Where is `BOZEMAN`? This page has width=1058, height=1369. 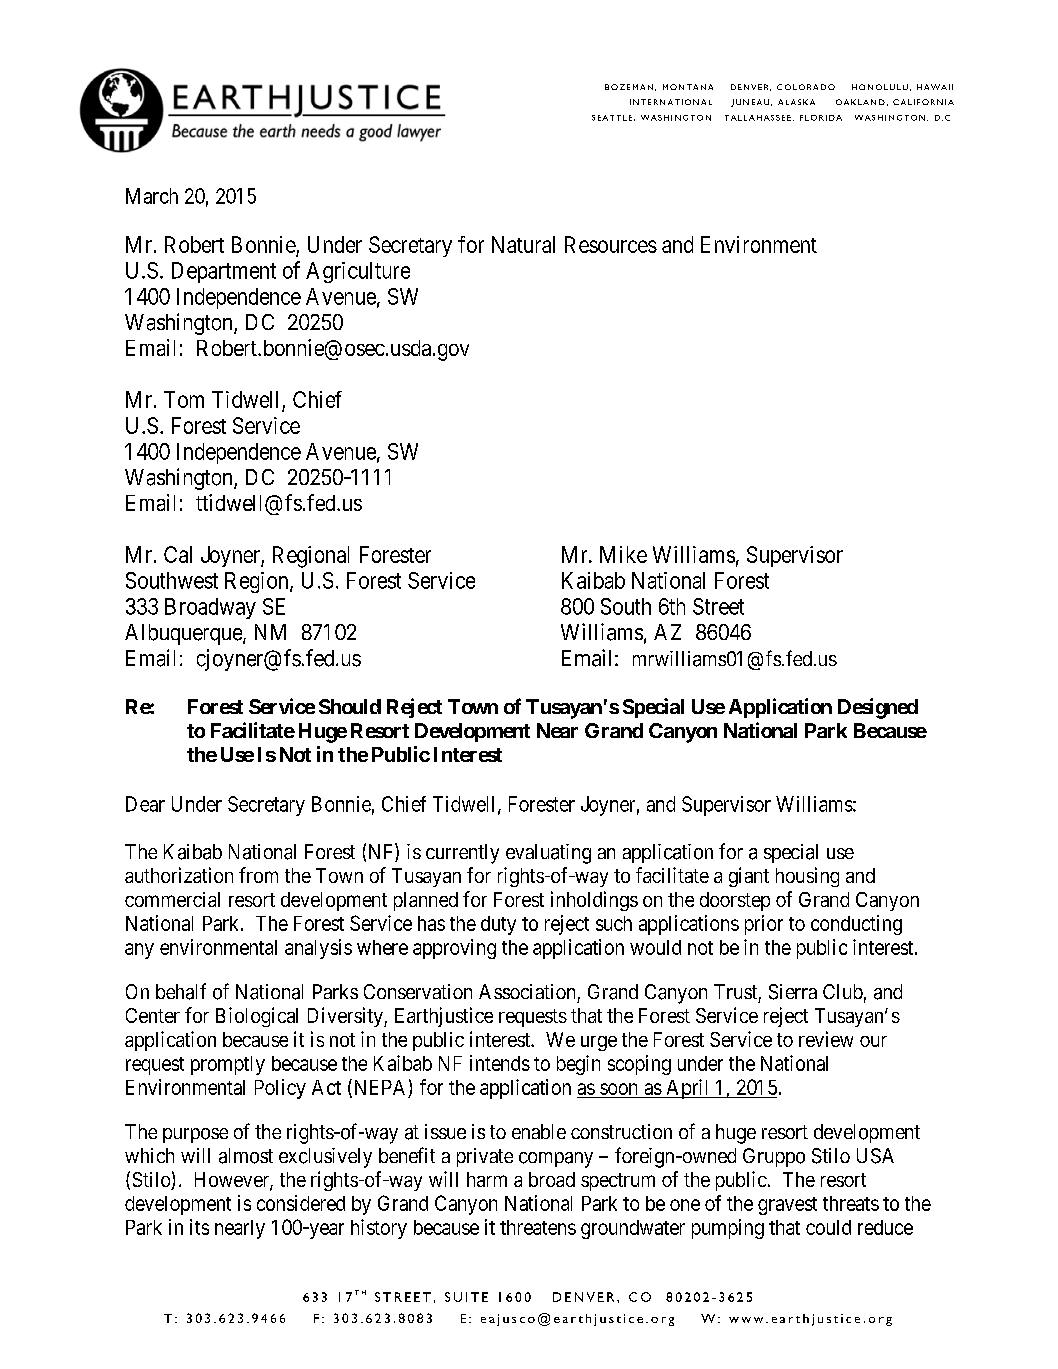
BOZEMAN is located at coordinates (629, 87).
